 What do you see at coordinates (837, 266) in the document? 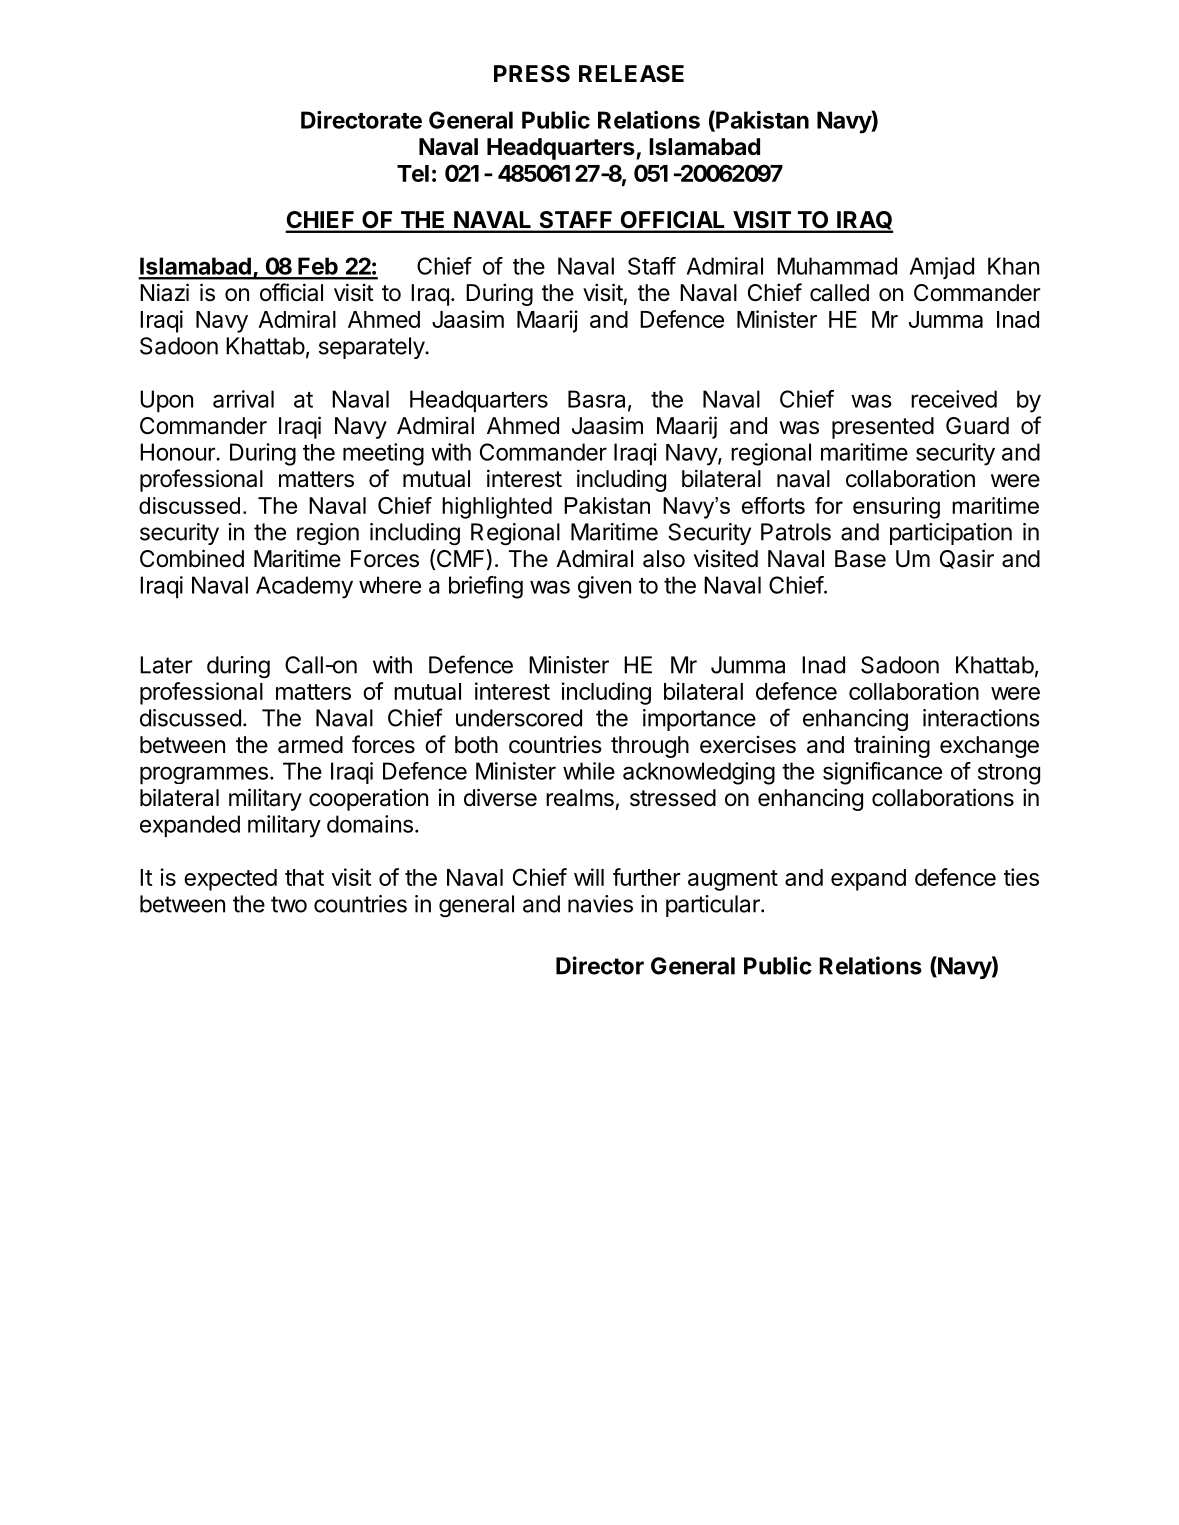
I see `Muhammad` at bounding box center [837, 266].
